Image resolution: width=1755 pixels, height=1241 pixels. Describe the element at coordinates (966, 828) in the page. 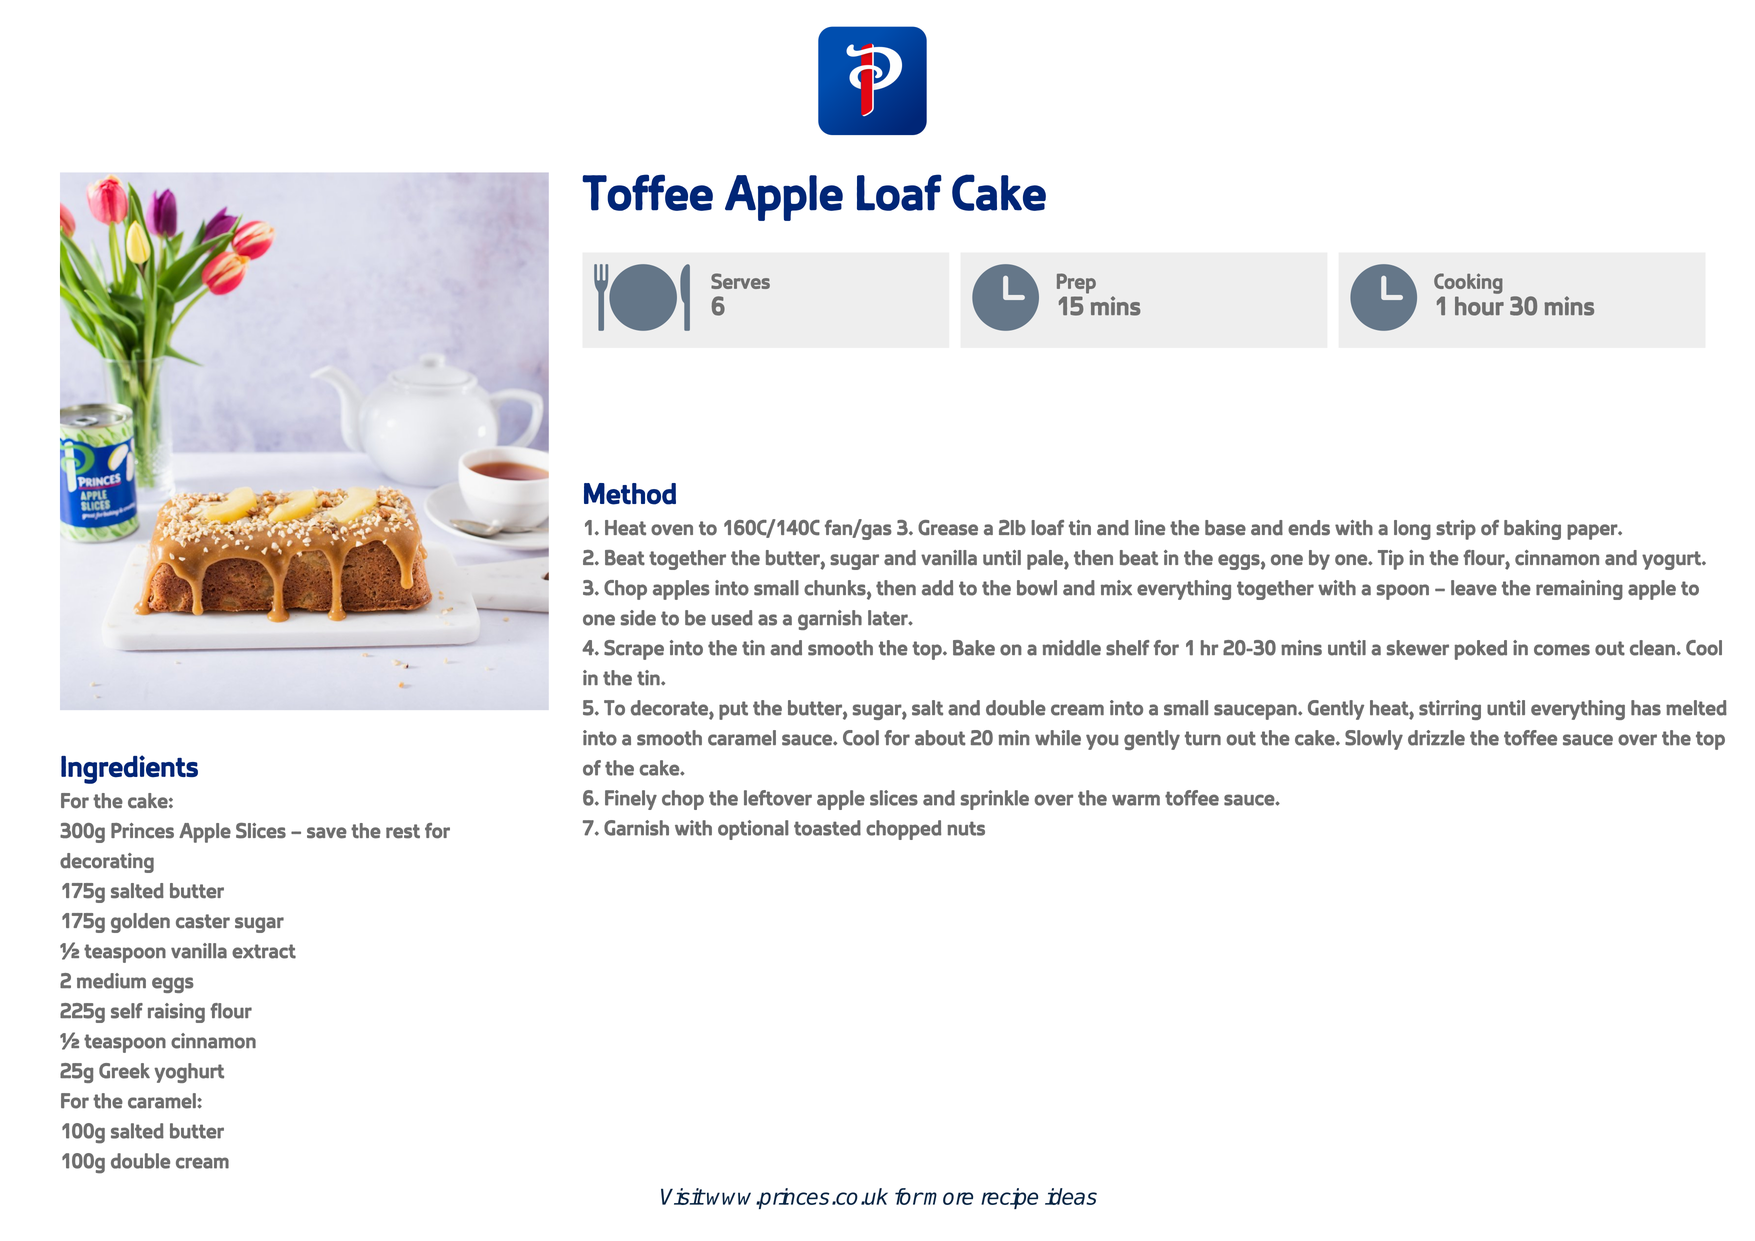

I see `nuts` at that location.
